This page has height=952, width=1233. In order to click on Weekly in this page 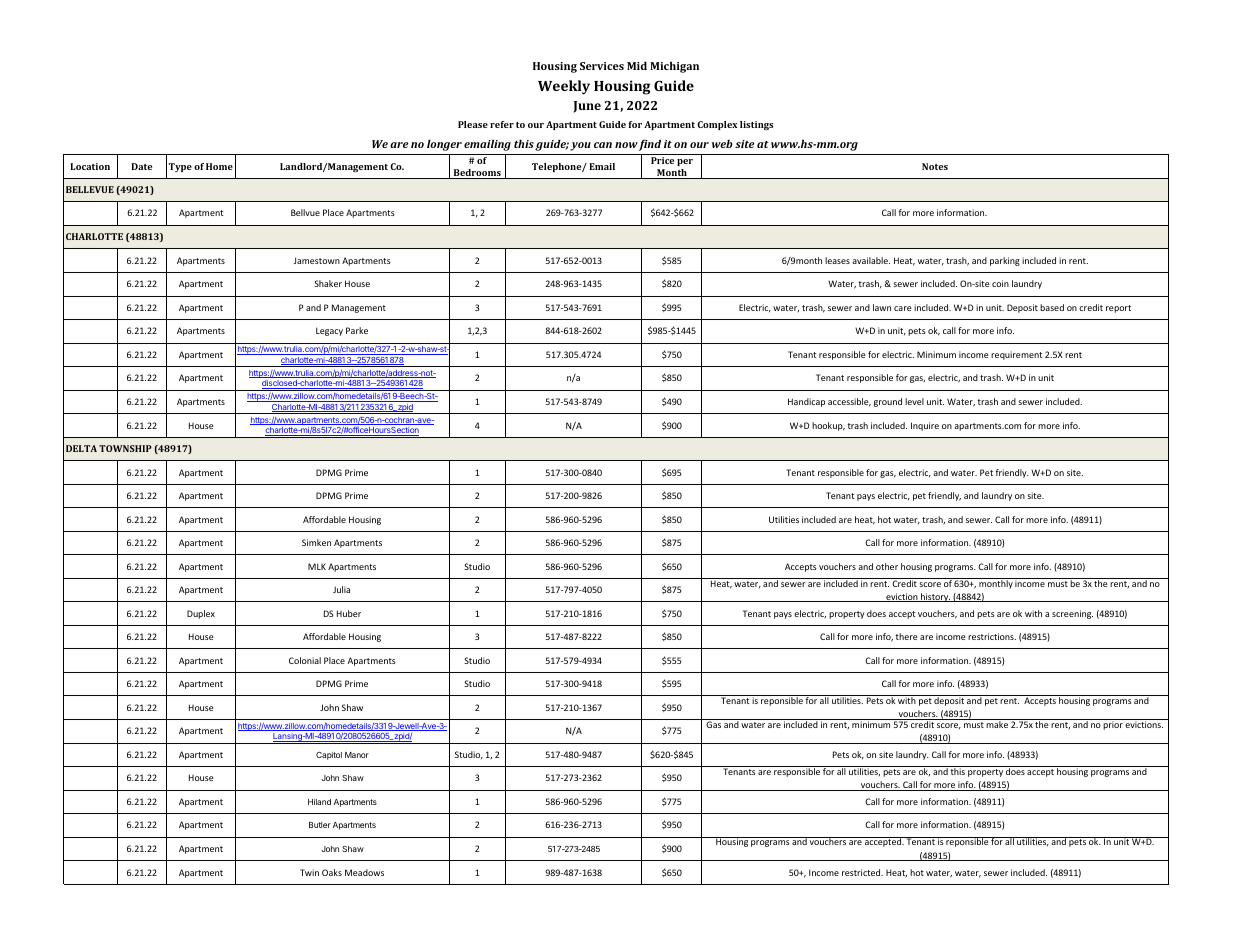, I will do `click(564, 87)`.
